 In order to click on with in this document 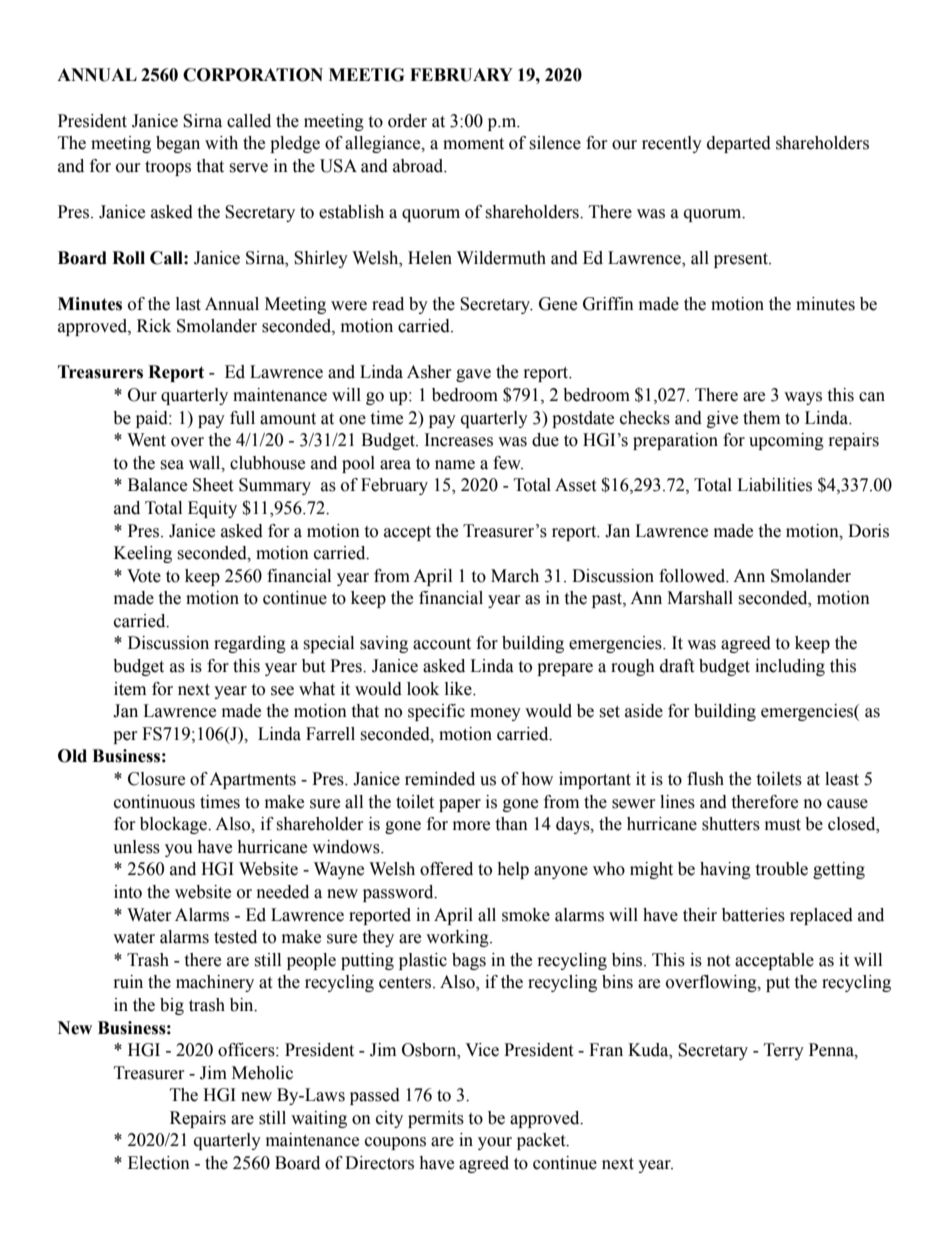, I will do `click(221, 143)`.
